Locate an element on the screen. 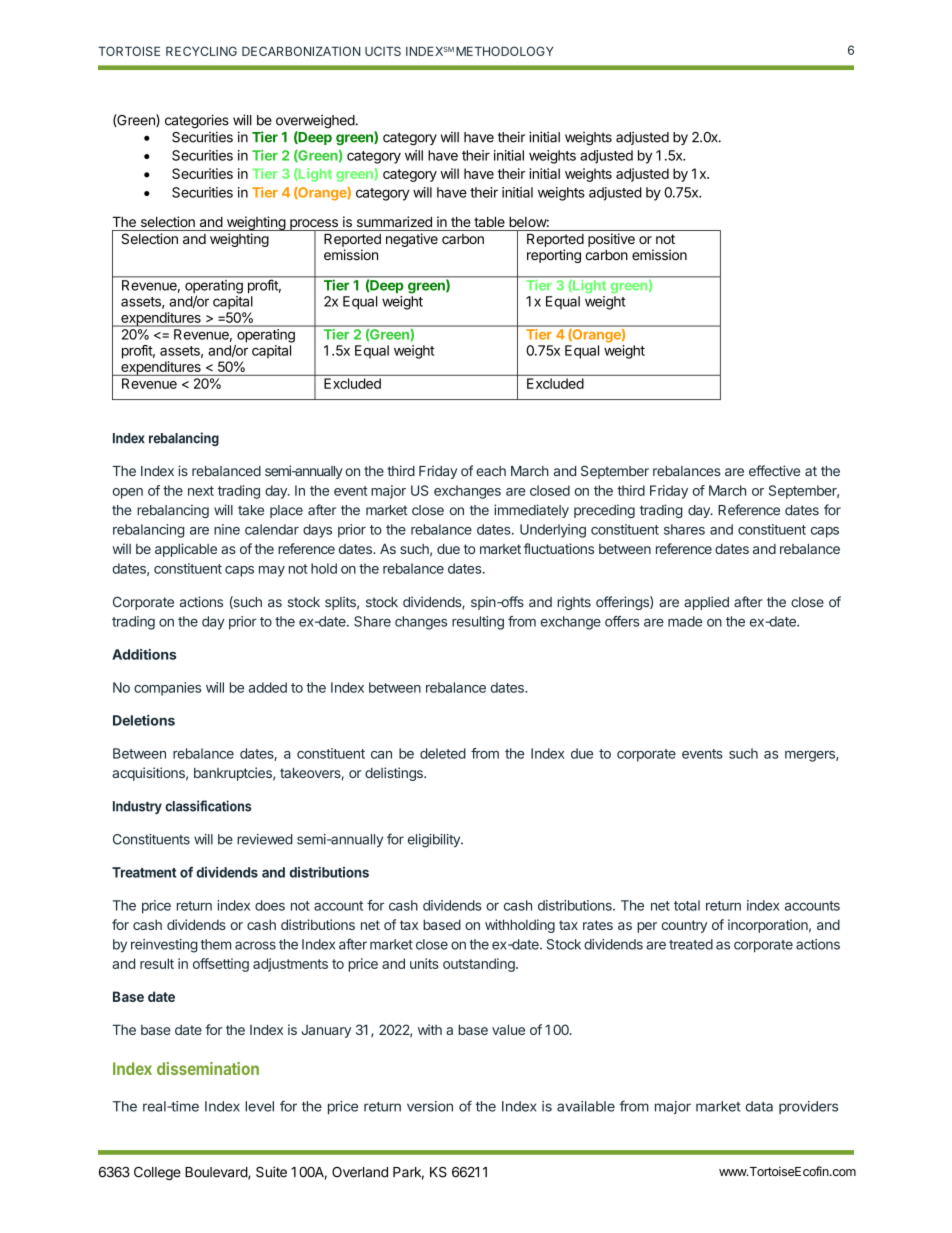  each is located at coordinates (491, 471).
